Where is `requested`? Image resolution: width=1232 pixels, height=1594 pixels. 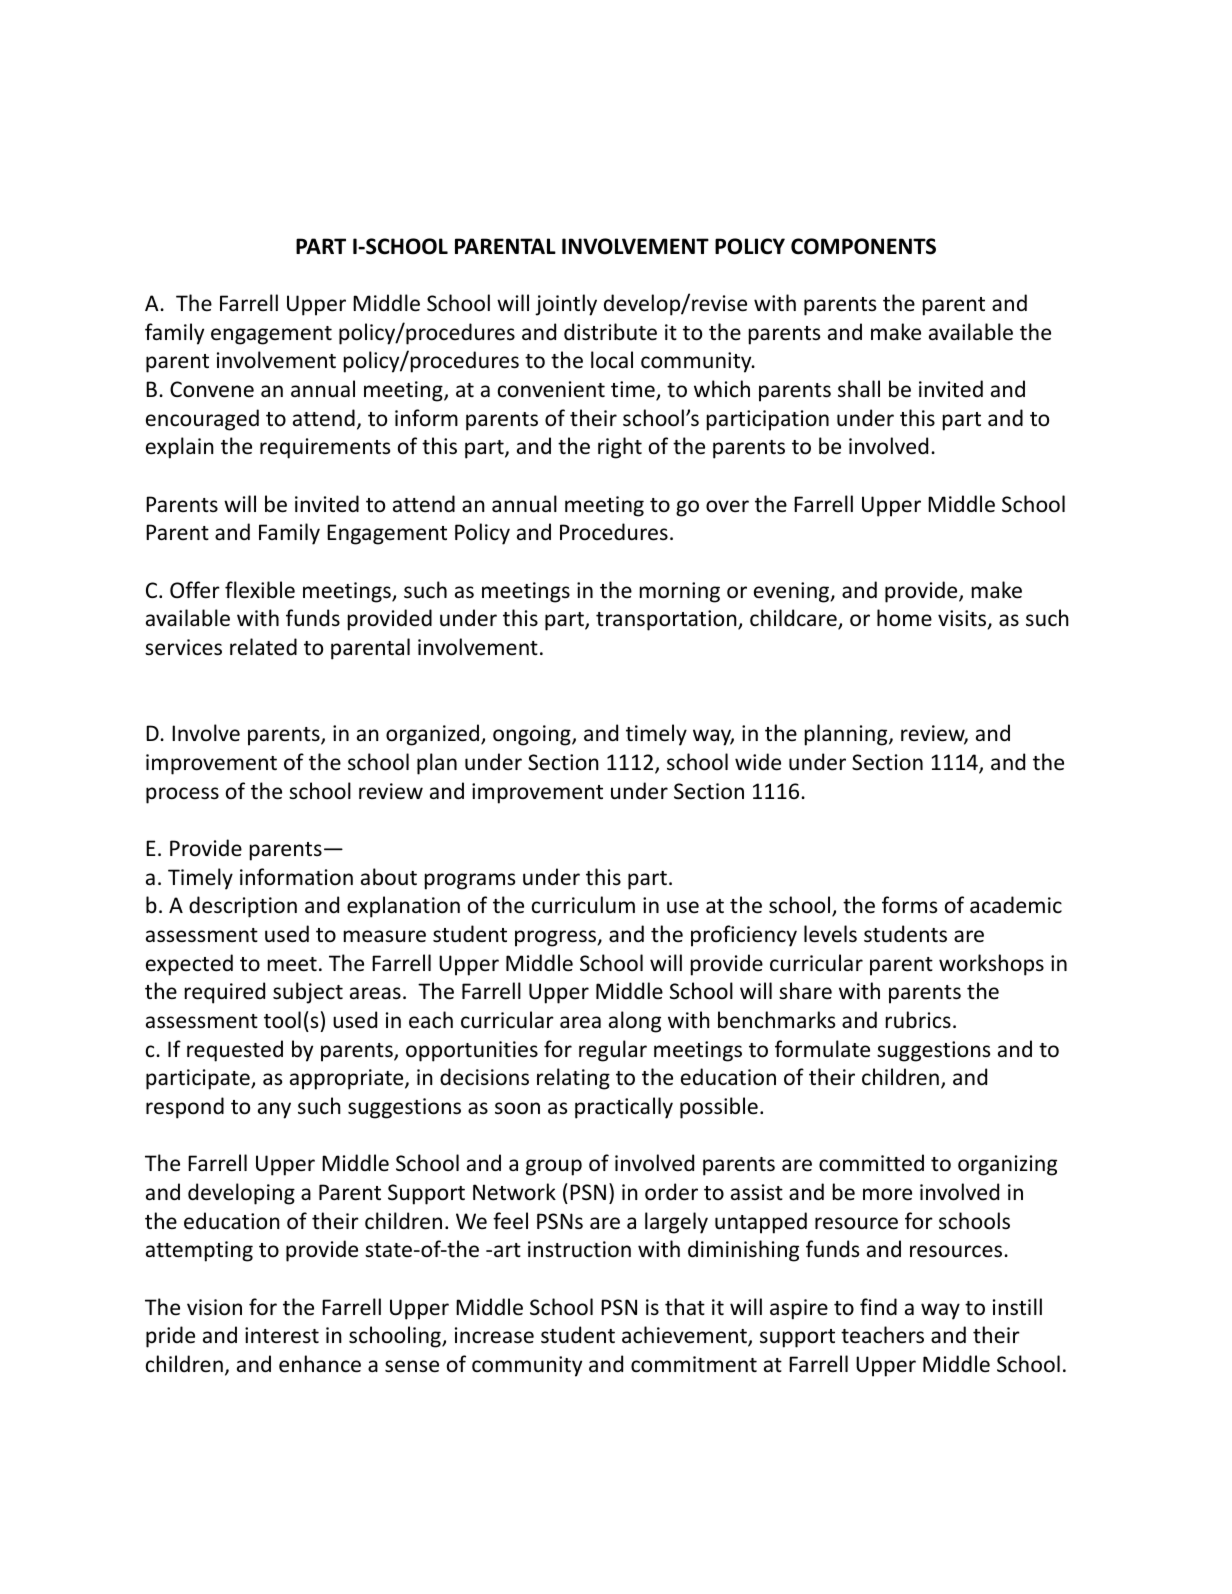
requested is located at coordinates (235, 1051).
